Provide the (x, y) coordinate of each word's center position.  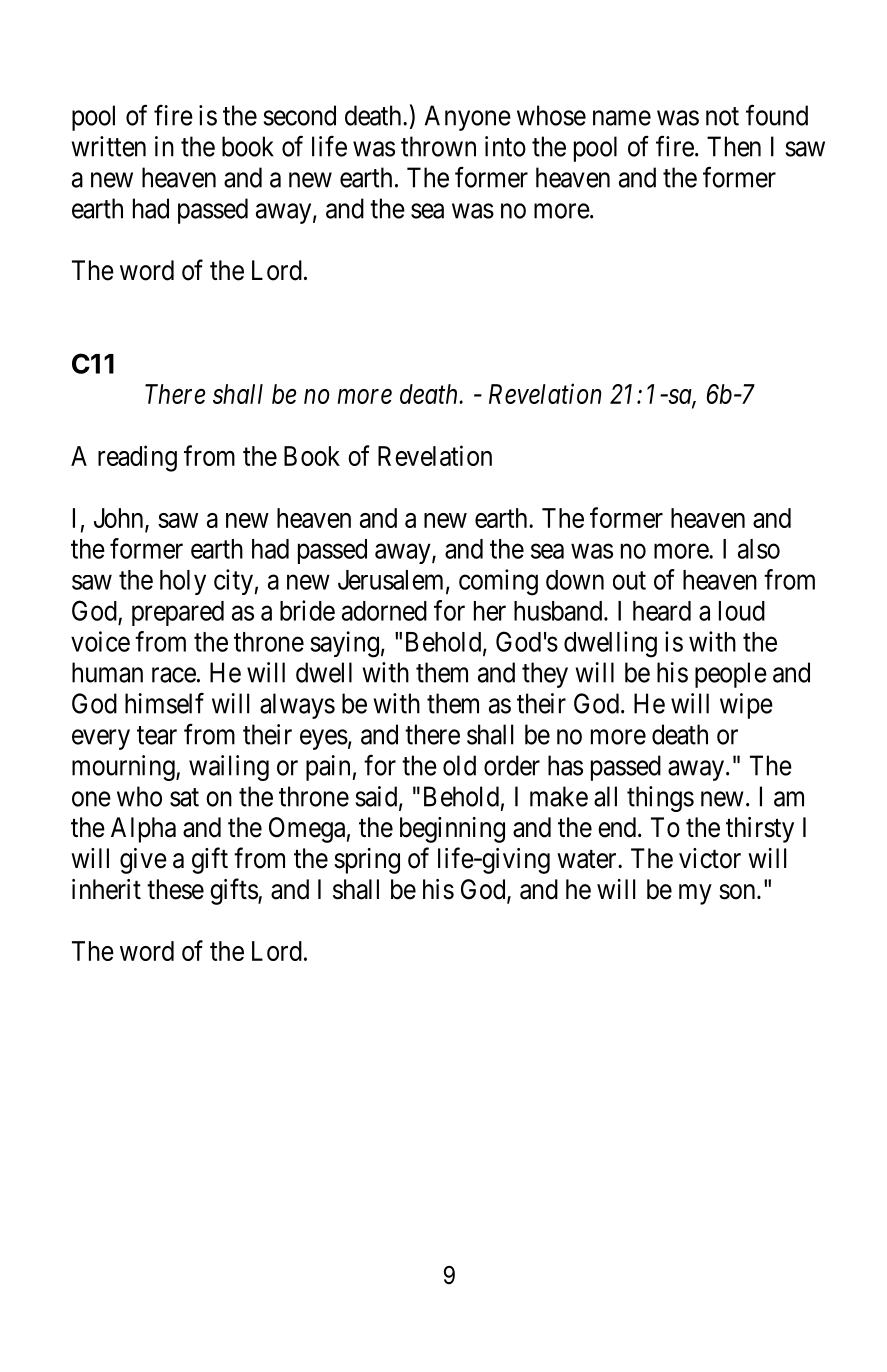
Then (734, 146)
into (505, 146)
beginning (452, 830)
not (722, 116)
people (731, 675)
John (120, 519)
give (143, 861)
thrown (438, 146)
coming (498, 582)
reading (137, 458)
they (545, 675)
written (109, 146)
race (174, 675)
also (759, 549)
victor (710, 858)
